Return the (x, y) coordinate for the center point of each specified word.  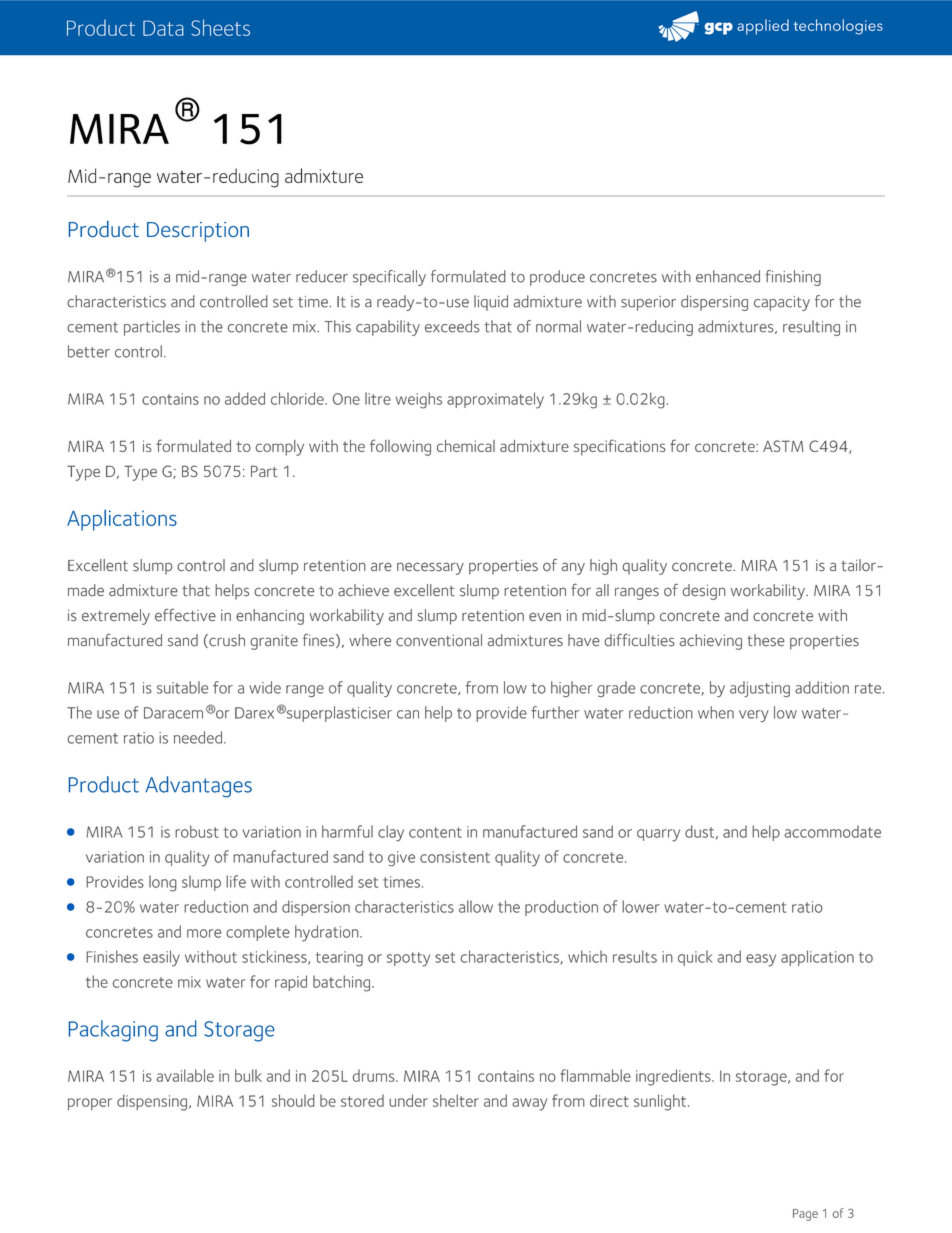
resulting (811, 328)
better (89, 351)
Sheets (220, 27)
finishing (793, 278)
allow (476, 906)
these (766, 640)
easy (761, 960)
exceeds (452, 326)
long (163, 883)
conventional (439, 640)
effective (185, 615)
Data (163, 28)
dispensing (152, 1102)
